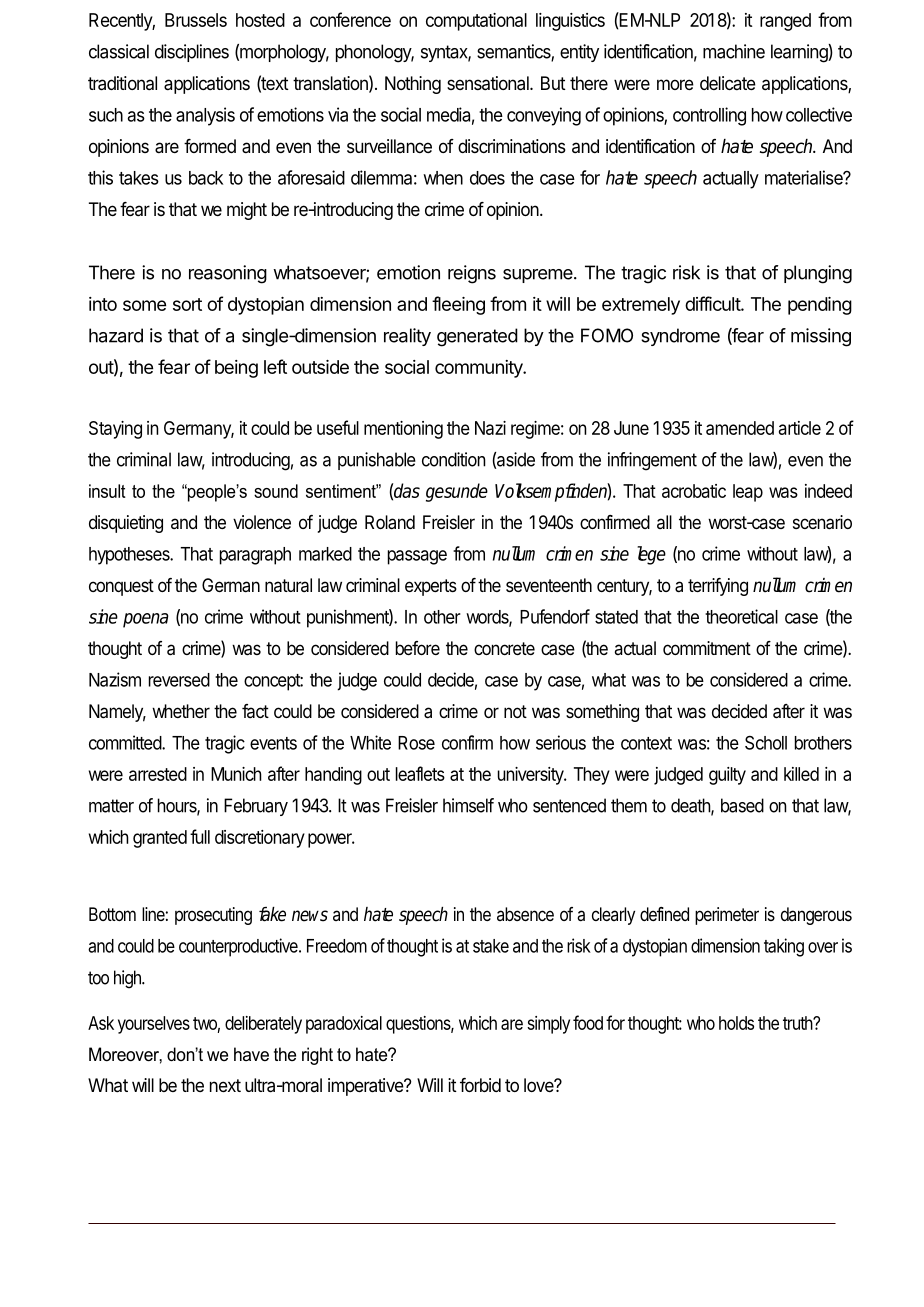 The height and width of the screenshot is (1307, 924). Describe the element at coordinates (200, 836) in the screenshot. I see `full` at that location.
